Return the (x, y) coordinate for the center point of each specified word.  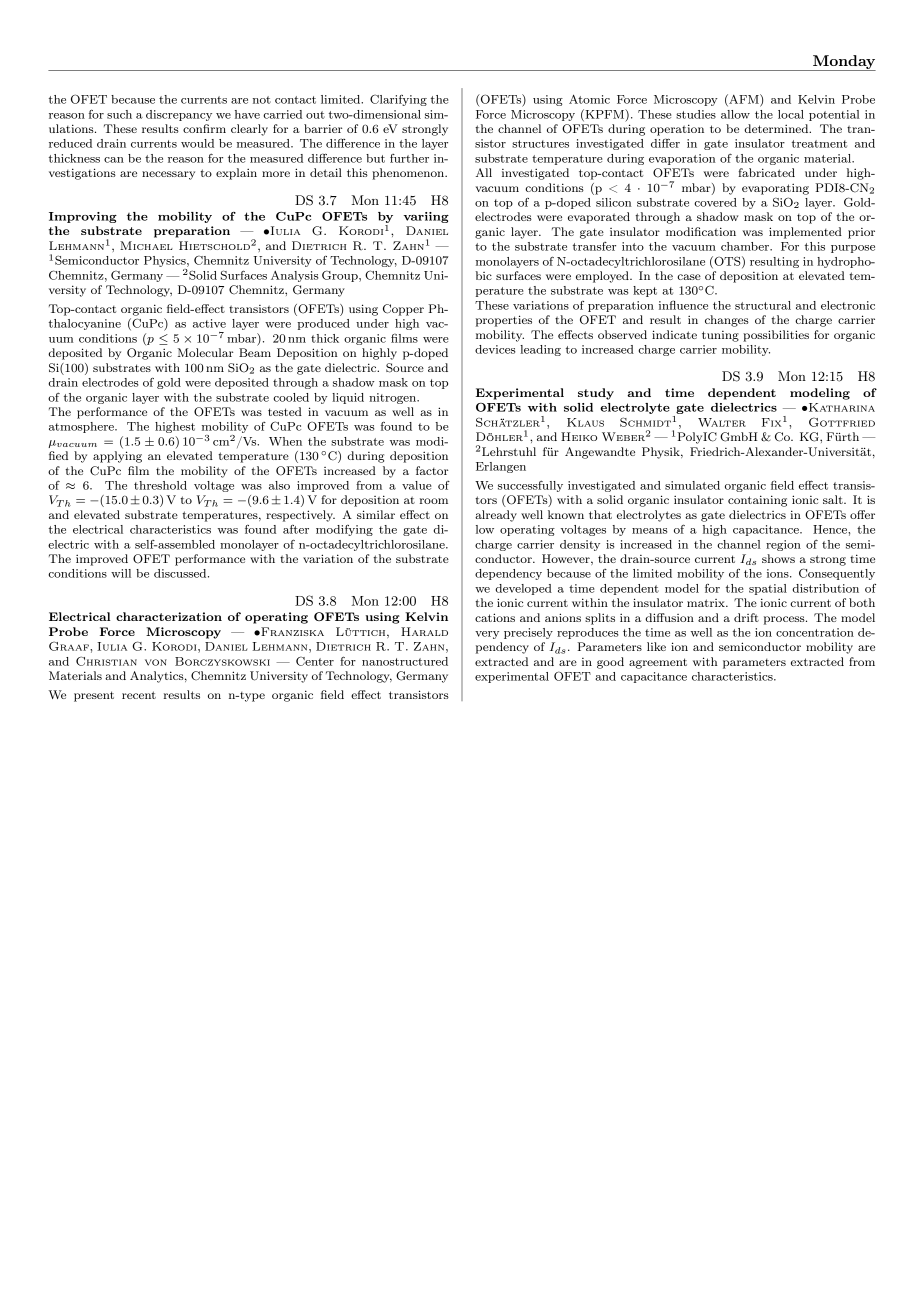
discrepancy (179, 115)
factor (432, 470)
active (209, 323)
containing (757, 501)
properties (504, 321)
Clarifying (398, 100)
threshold (160, 485)
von (156, 662)
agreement (658, 663)
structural (763, 305)
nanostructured (405, 661)
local (791, 114)
